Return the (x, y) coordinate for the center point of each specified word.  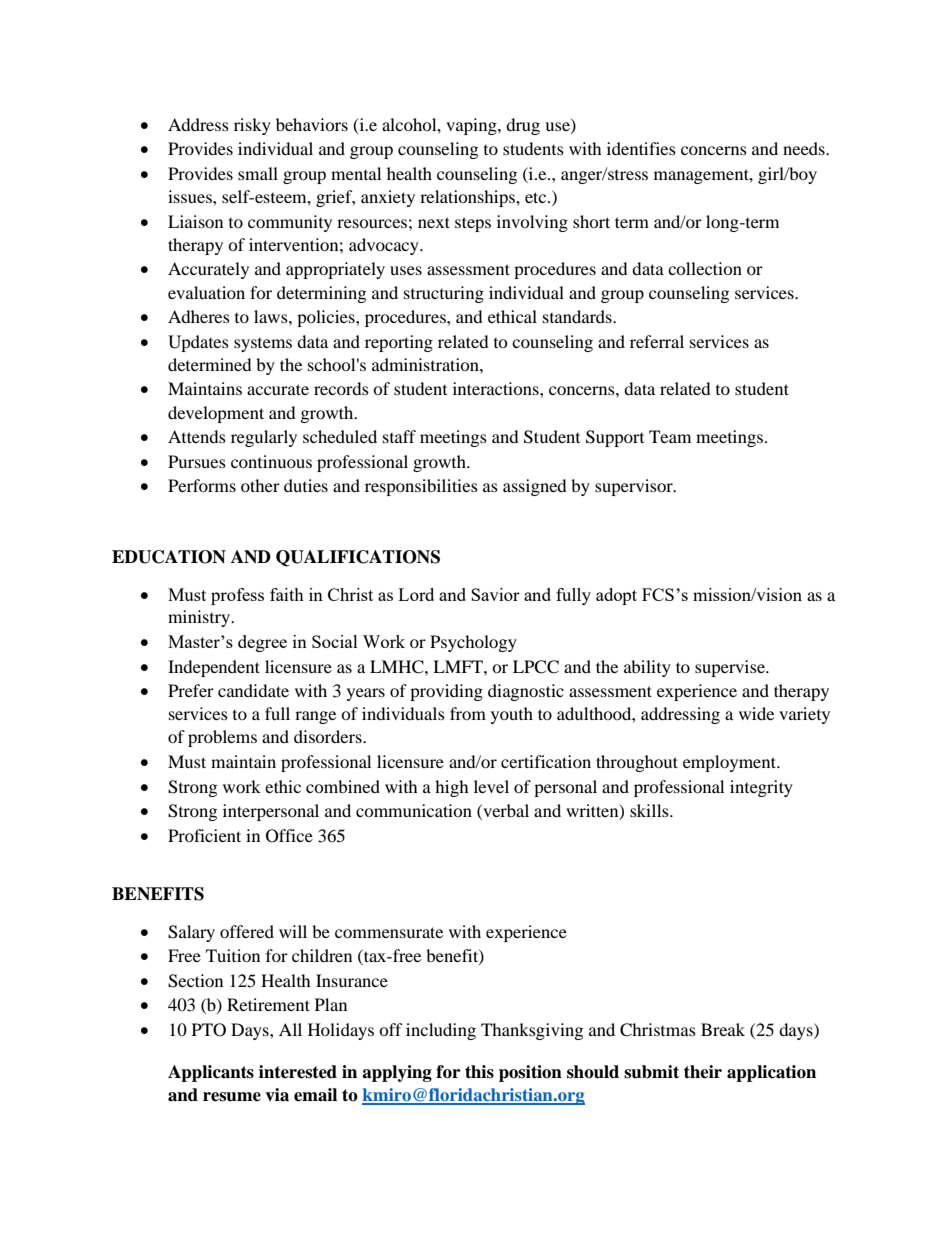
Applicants (211, 1073)
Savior (495, 594)
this (479, 1072)
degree (262, 643)
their (703, 1072)
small (258, 173)
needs (805, 148)
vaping (472, 126)
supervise (731, 668)
